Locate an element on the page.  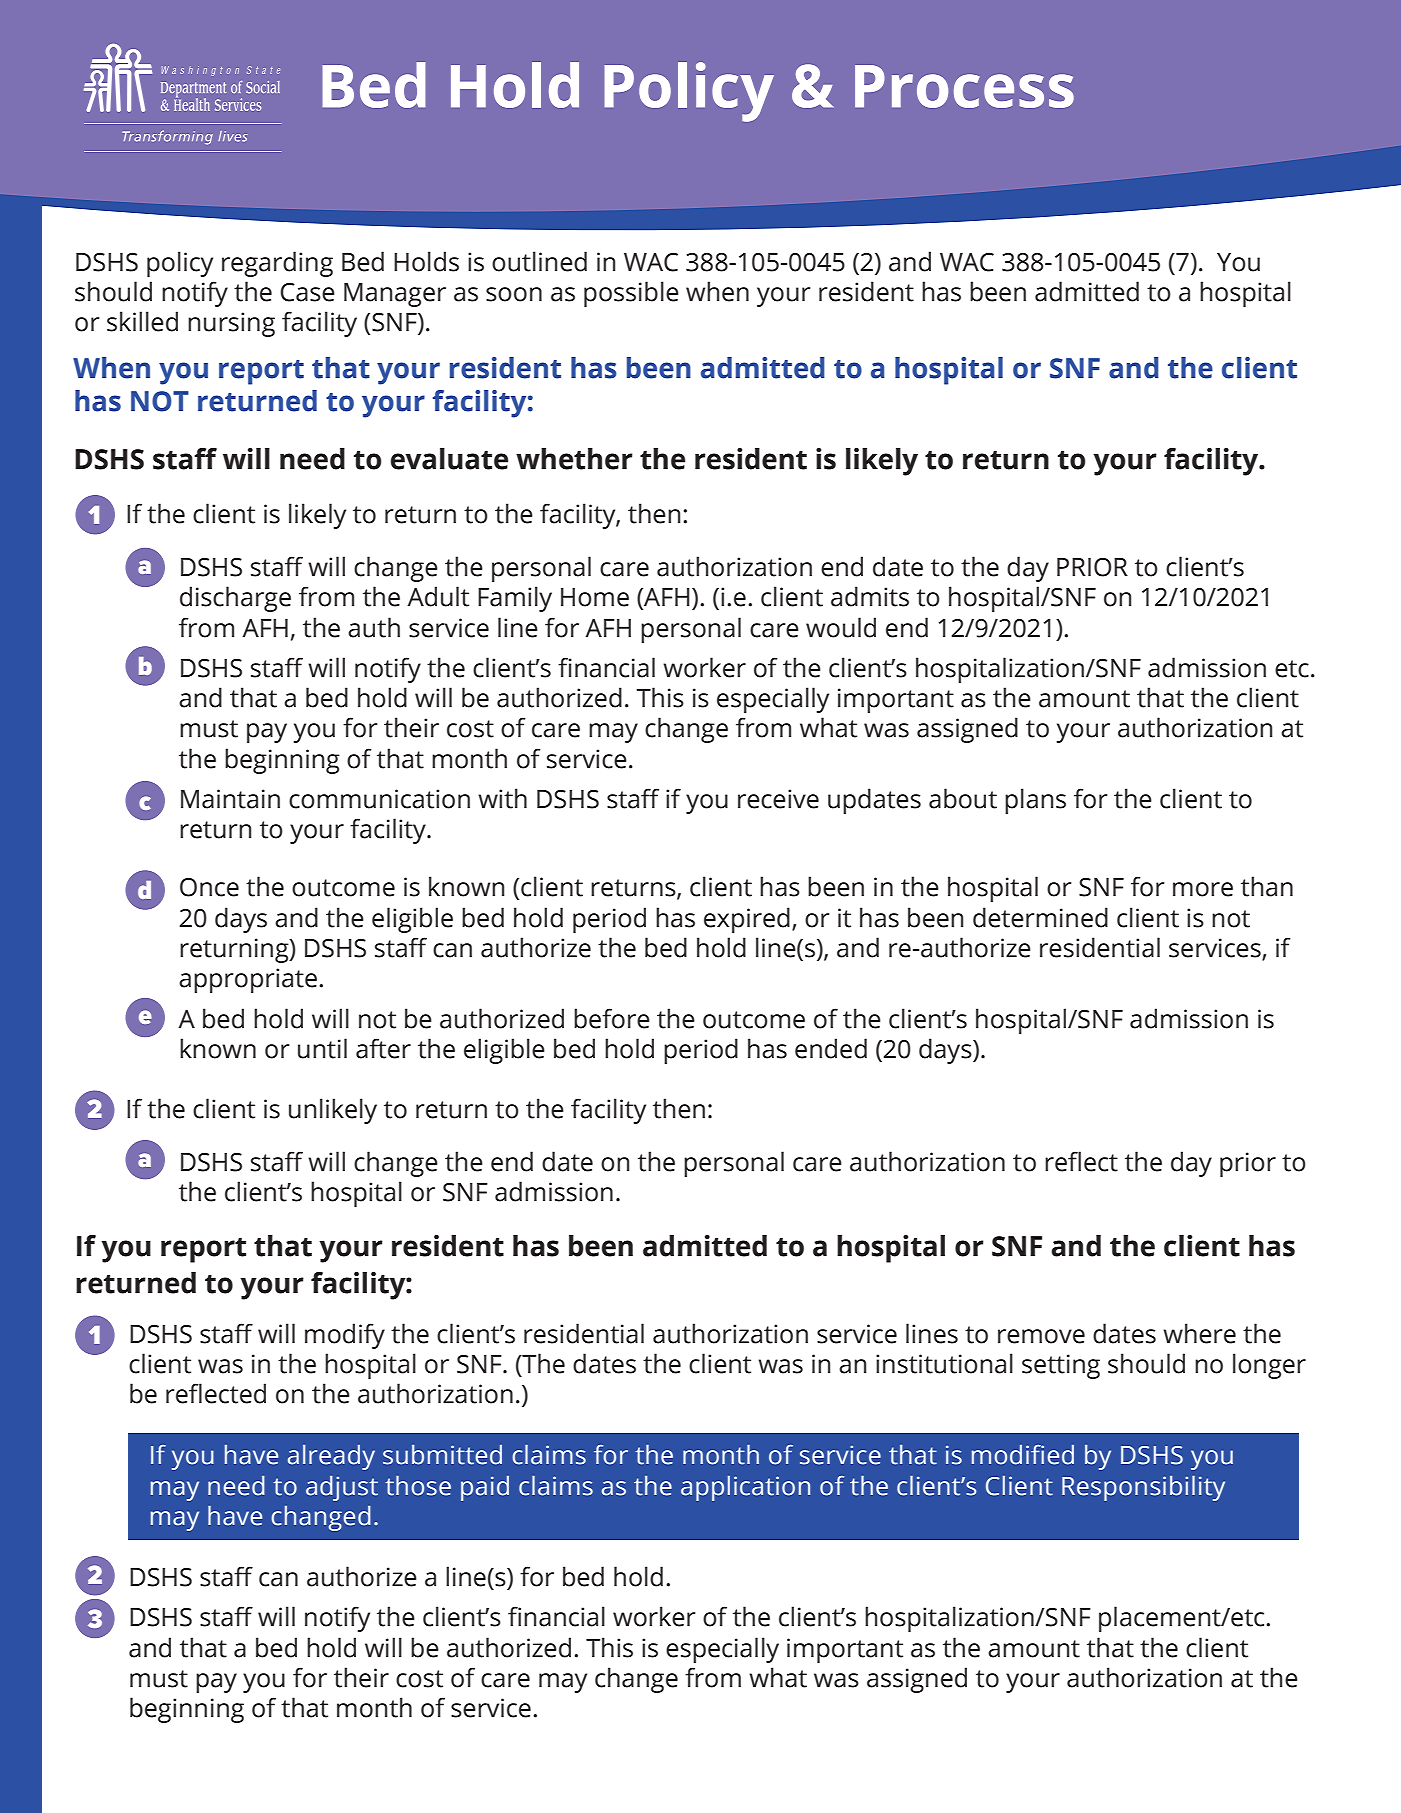
already is located at coordinates (331, 1457).
